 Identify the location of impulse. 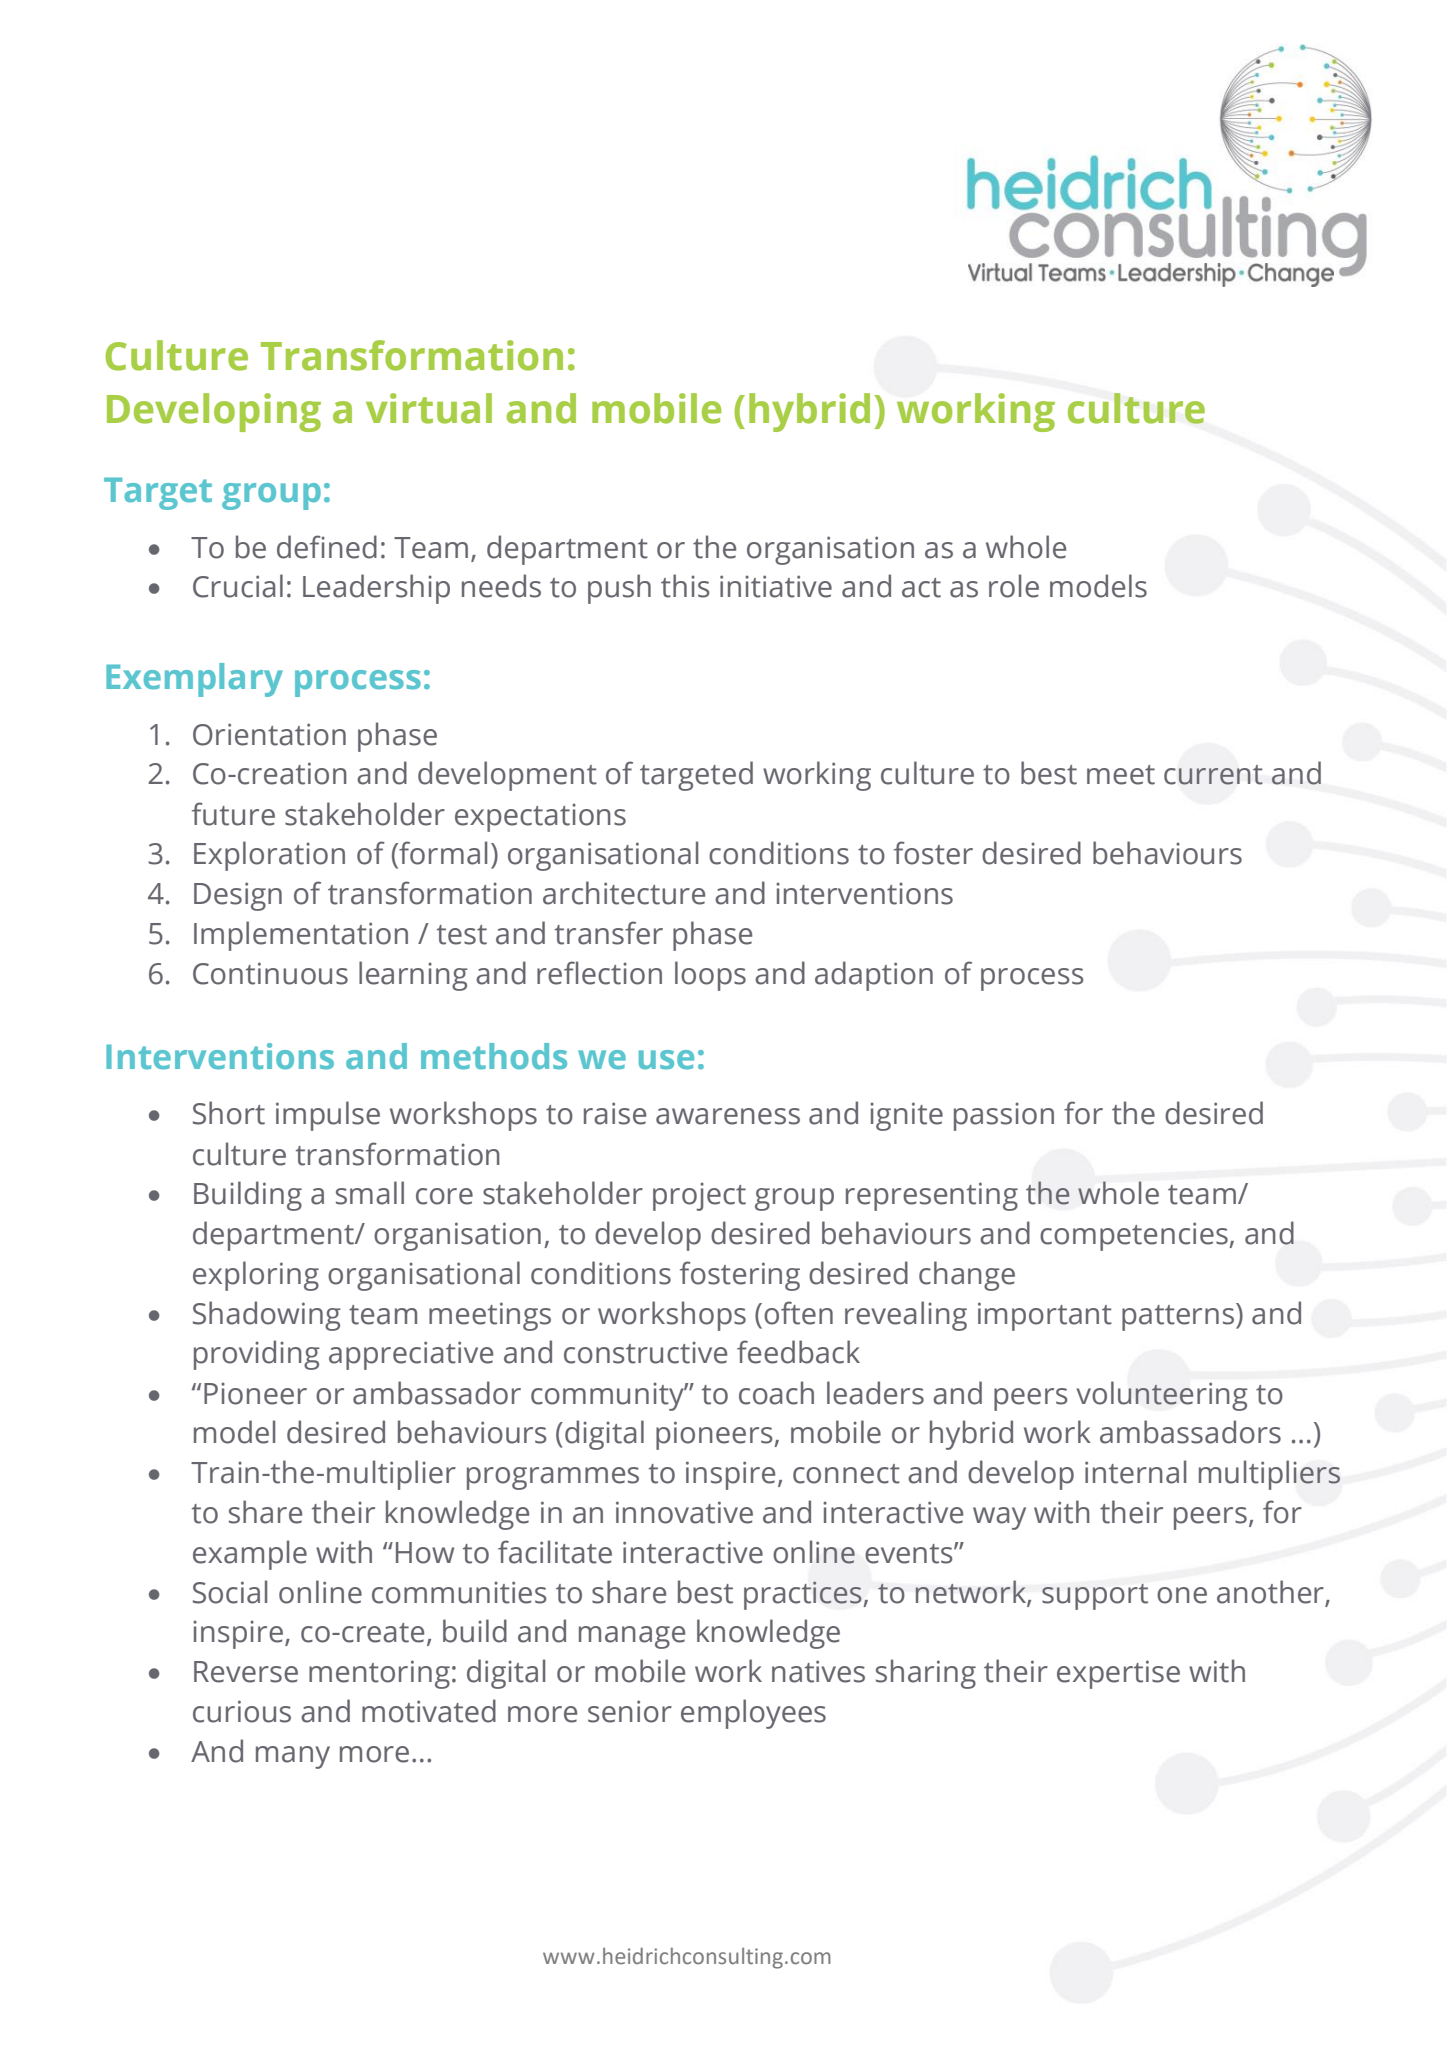
(328, 1116).
